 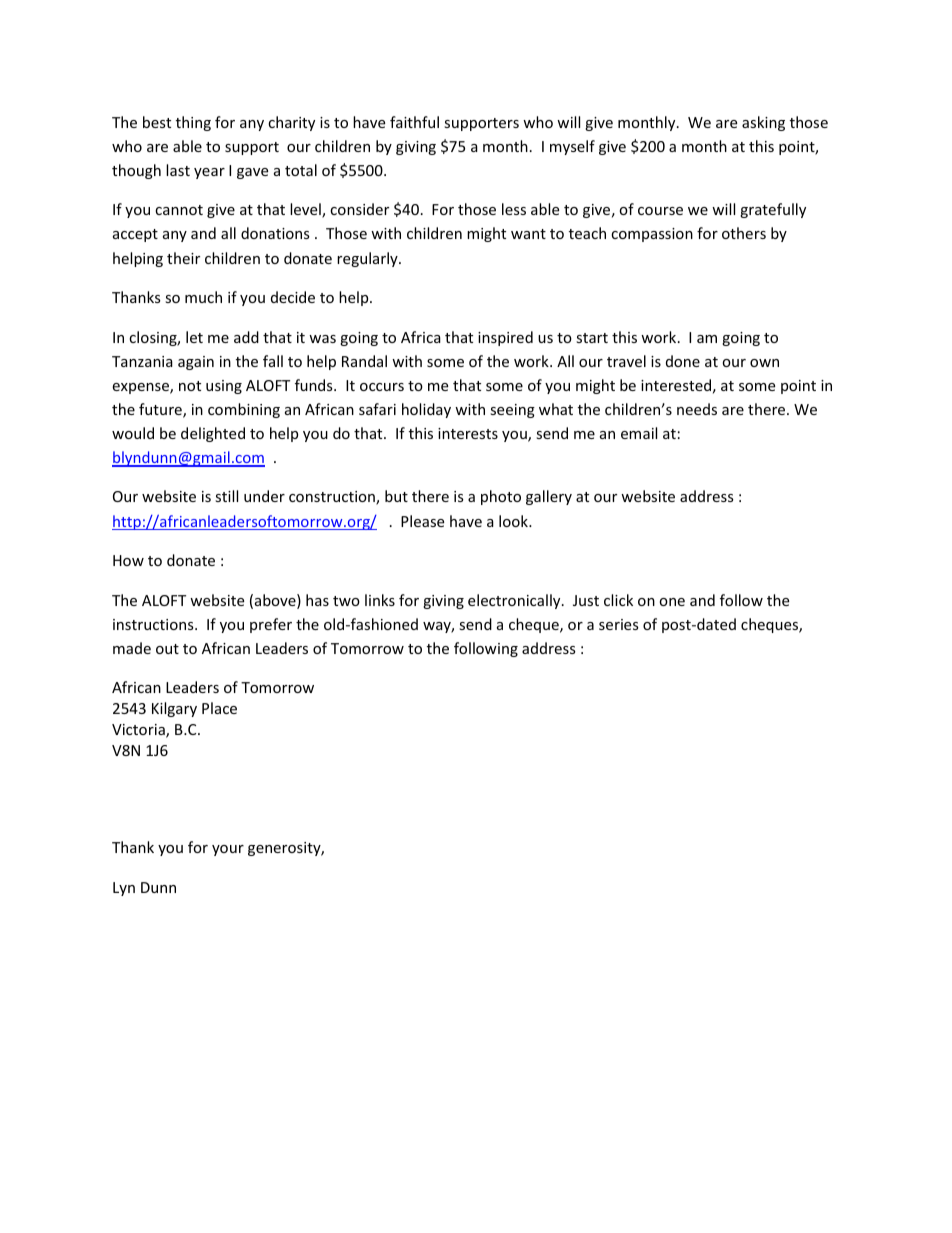 I want to click on thing, so click(x=193, y=123).
